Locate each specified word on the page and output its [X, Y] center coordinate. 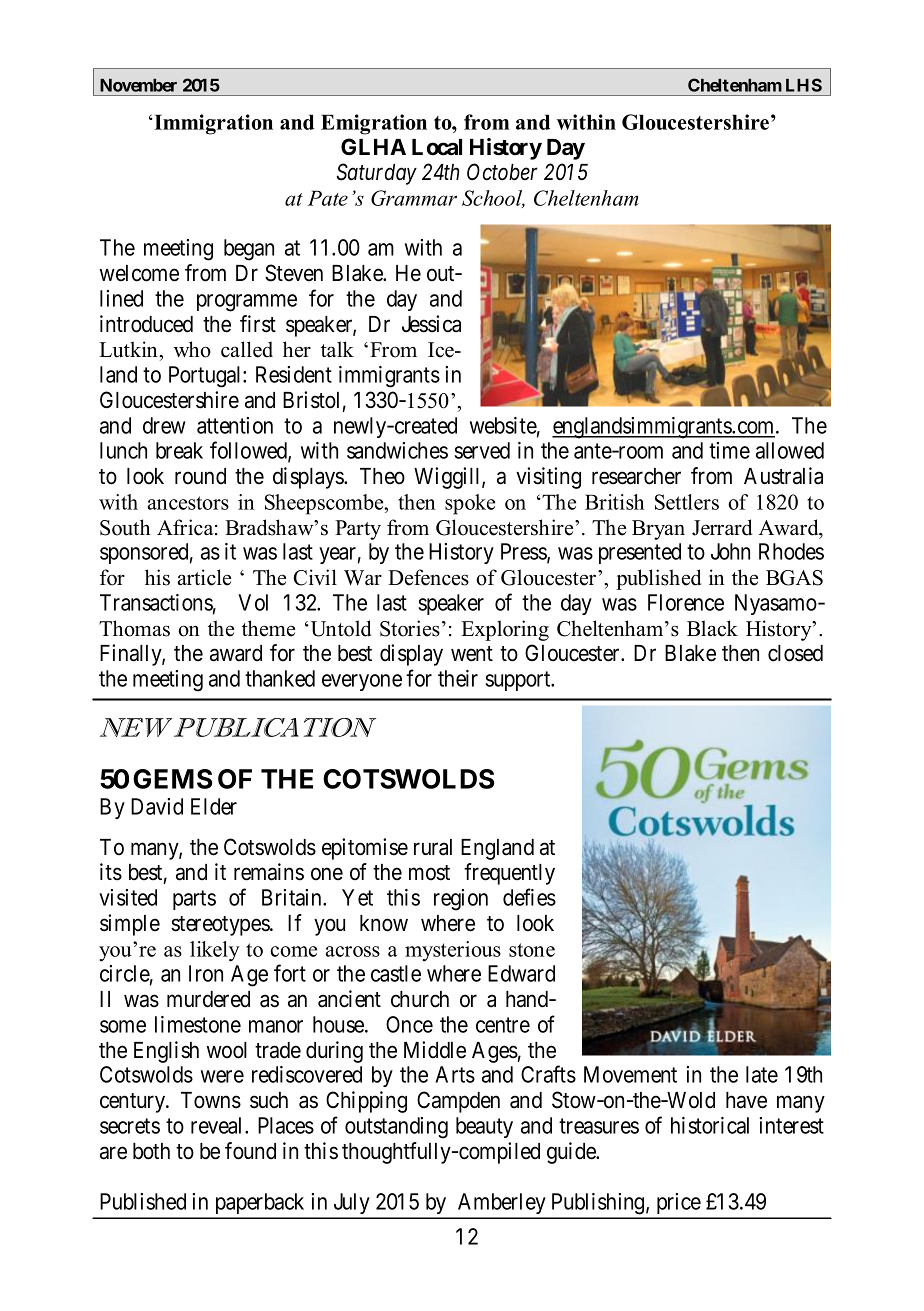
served [482, 450]
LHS [804, 85]
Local [437, 147]
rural [433, 847]
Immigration [212, 124]
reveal [218, 1125]
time [729, 450]
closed [795, 653]
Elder [214, 806]
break [179, 450]
